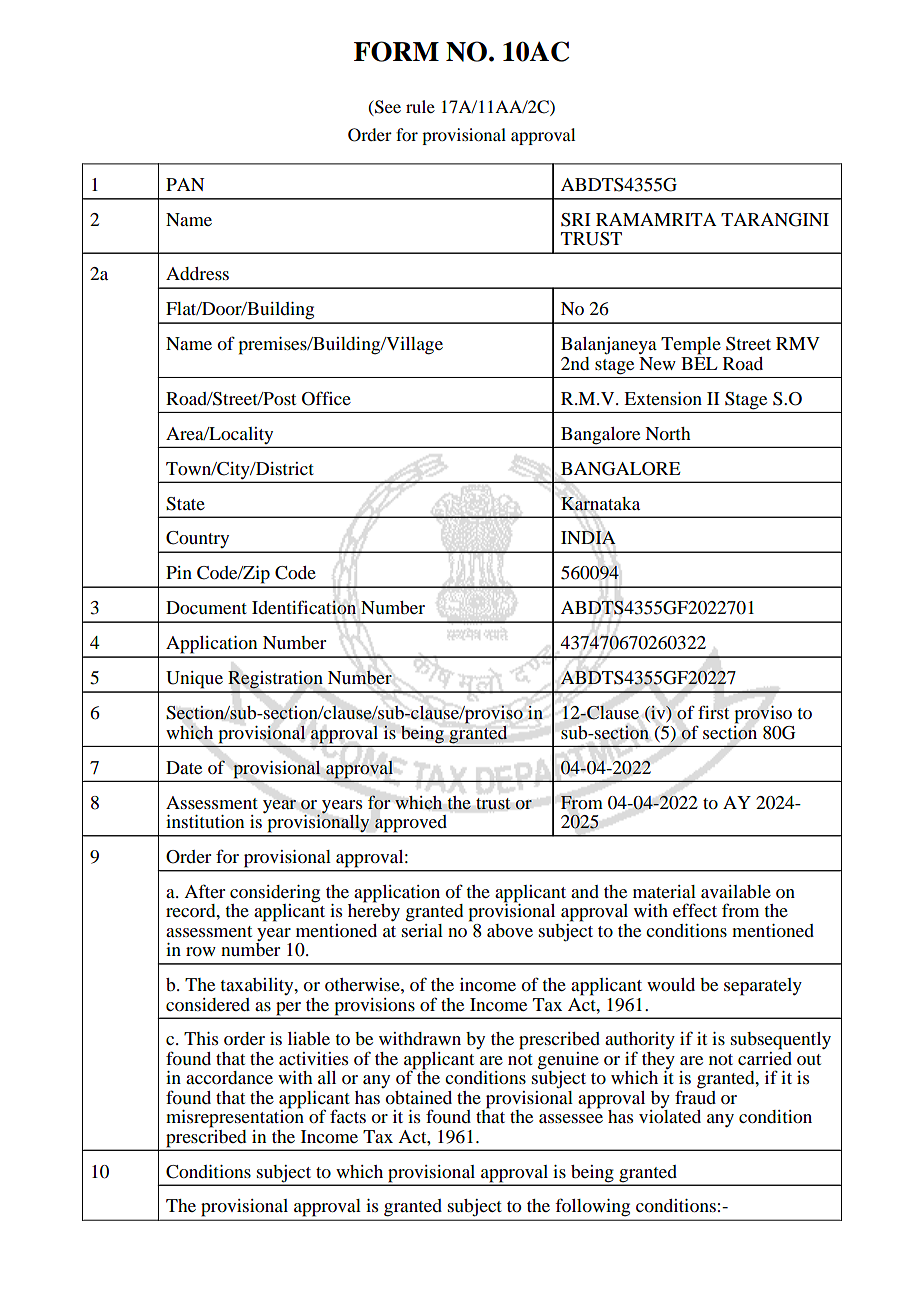  What do you see at coordinates (593, 1207) in the screenshot?
I see `following` at bounding box center [593, 1207].
